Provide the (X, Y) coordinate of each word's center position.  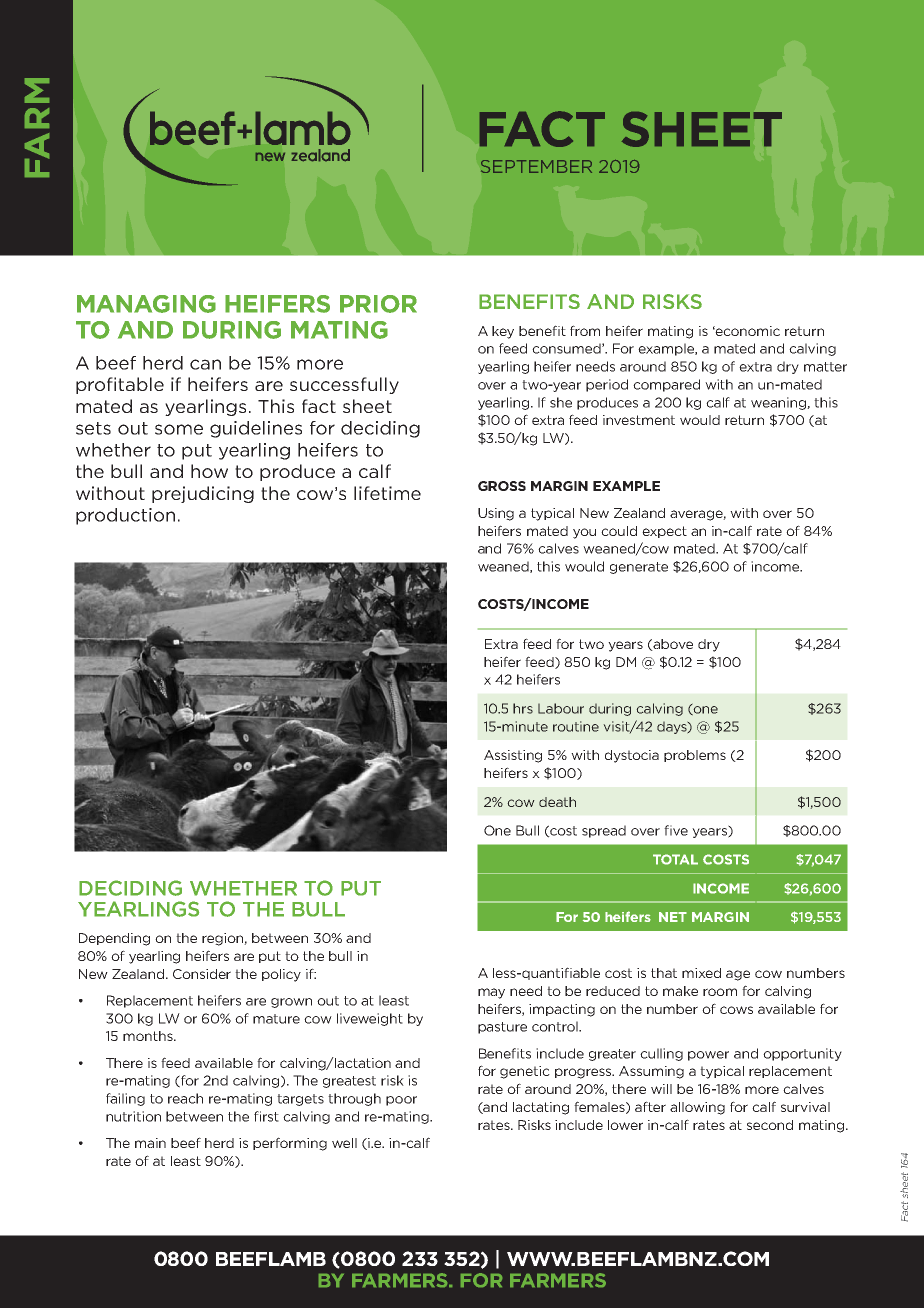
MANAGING (146, 304)
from (585, 330)
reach (185, 1098)
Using (496, 514)
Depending (114, 939)
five (676, 830)
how (209, 471)
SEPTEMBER (536, 166)
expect (664, 532)
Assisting (513, 756)
